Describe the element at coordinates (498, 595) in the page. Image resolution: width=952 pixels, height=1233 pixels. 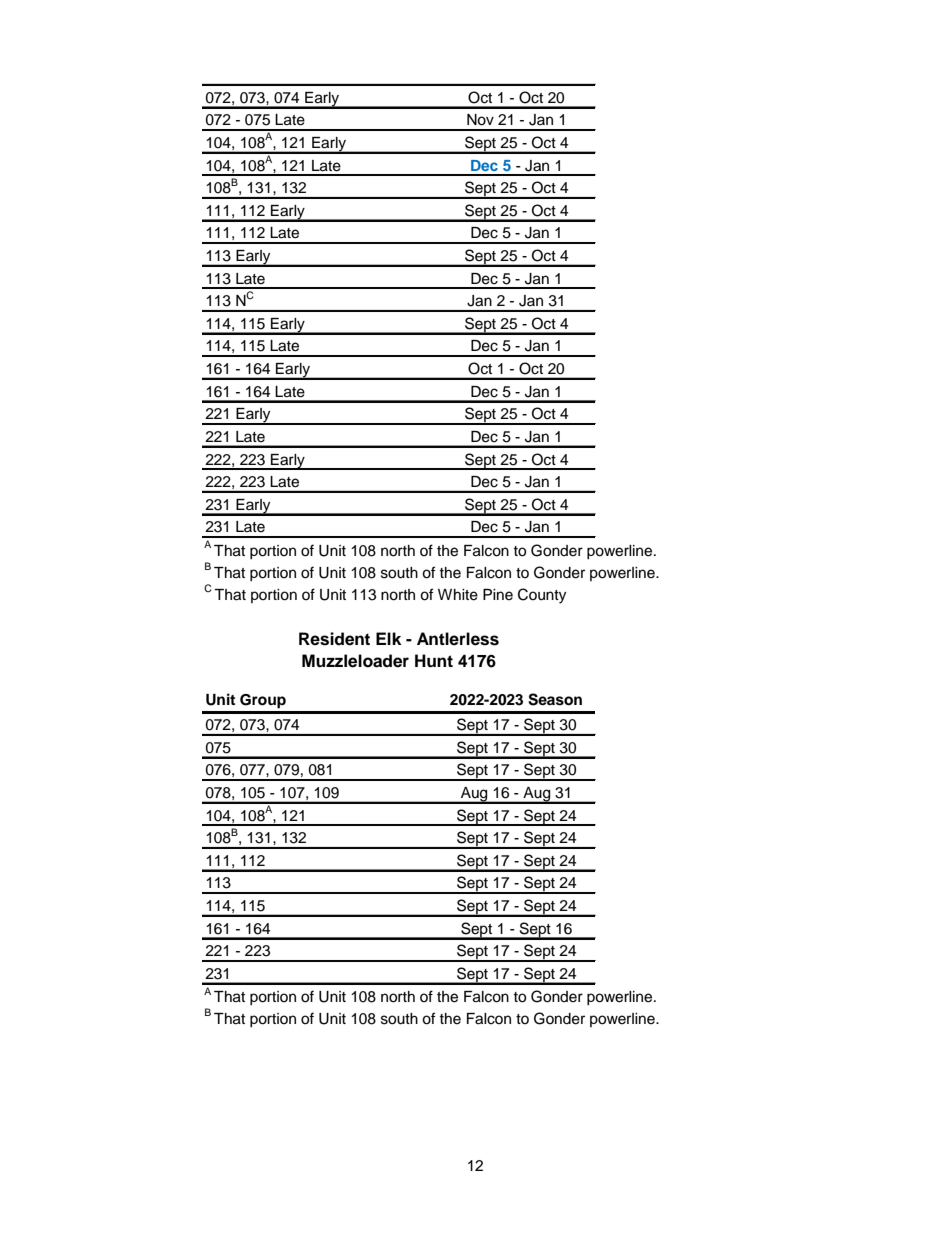
I see `Pine` at that location.
